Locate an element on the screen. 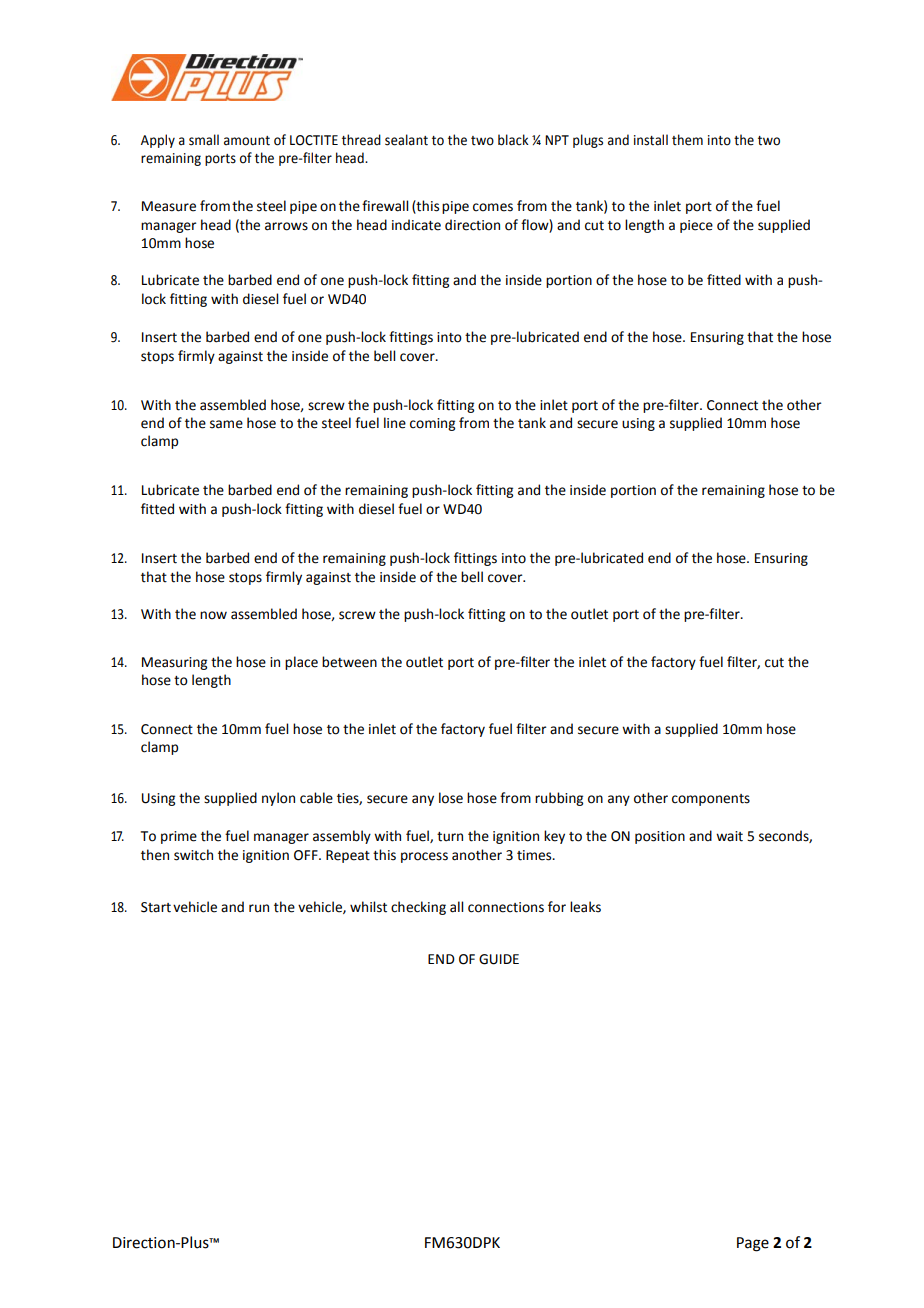  between is located at coordinates (349, 662).
